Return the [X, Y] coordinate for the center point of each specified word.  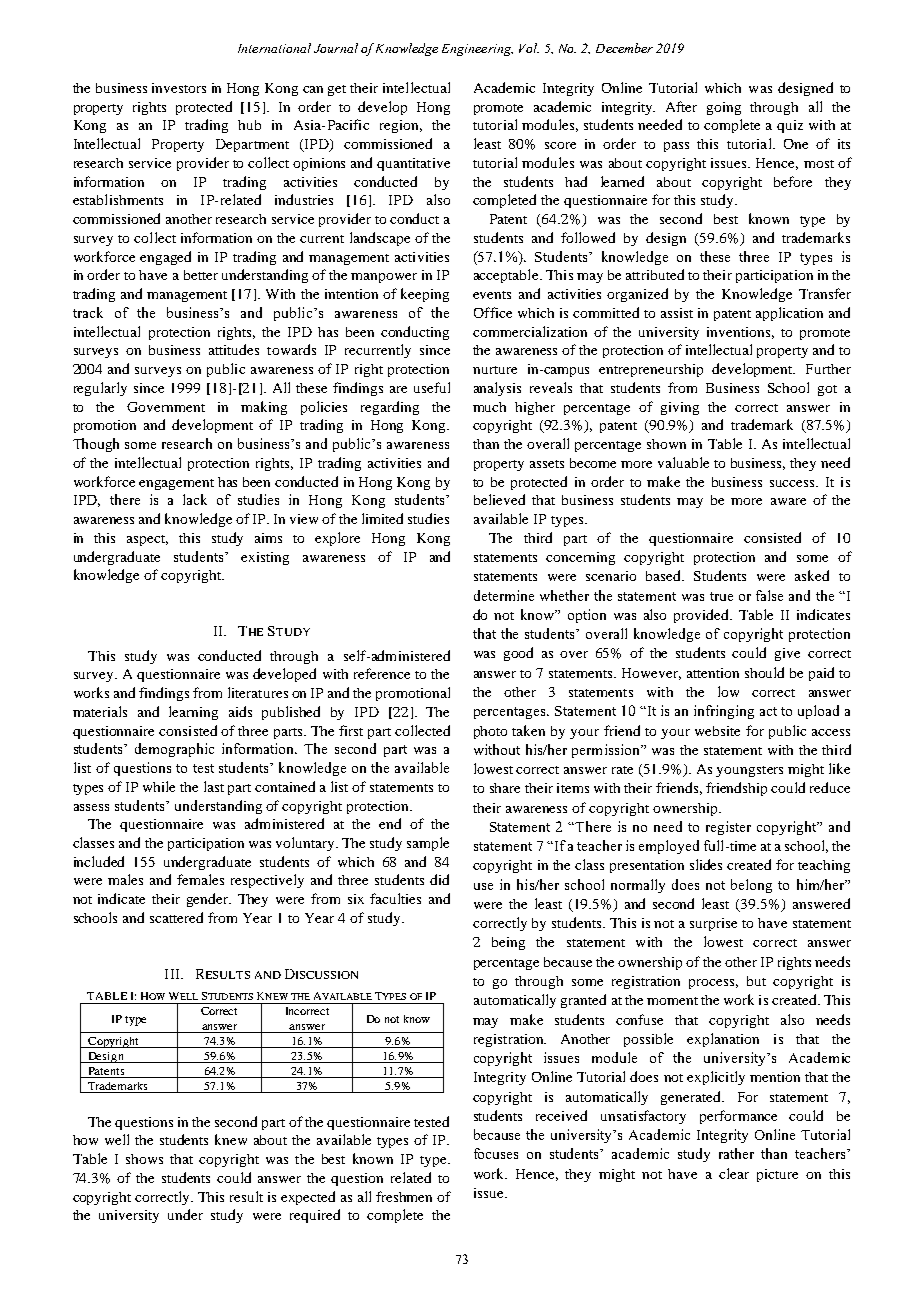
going [724, 108]
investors [179, 88]
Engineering [477, 50]
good [518, 654]
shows [144, 1159]
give [787, 654]
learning [193, 713]
